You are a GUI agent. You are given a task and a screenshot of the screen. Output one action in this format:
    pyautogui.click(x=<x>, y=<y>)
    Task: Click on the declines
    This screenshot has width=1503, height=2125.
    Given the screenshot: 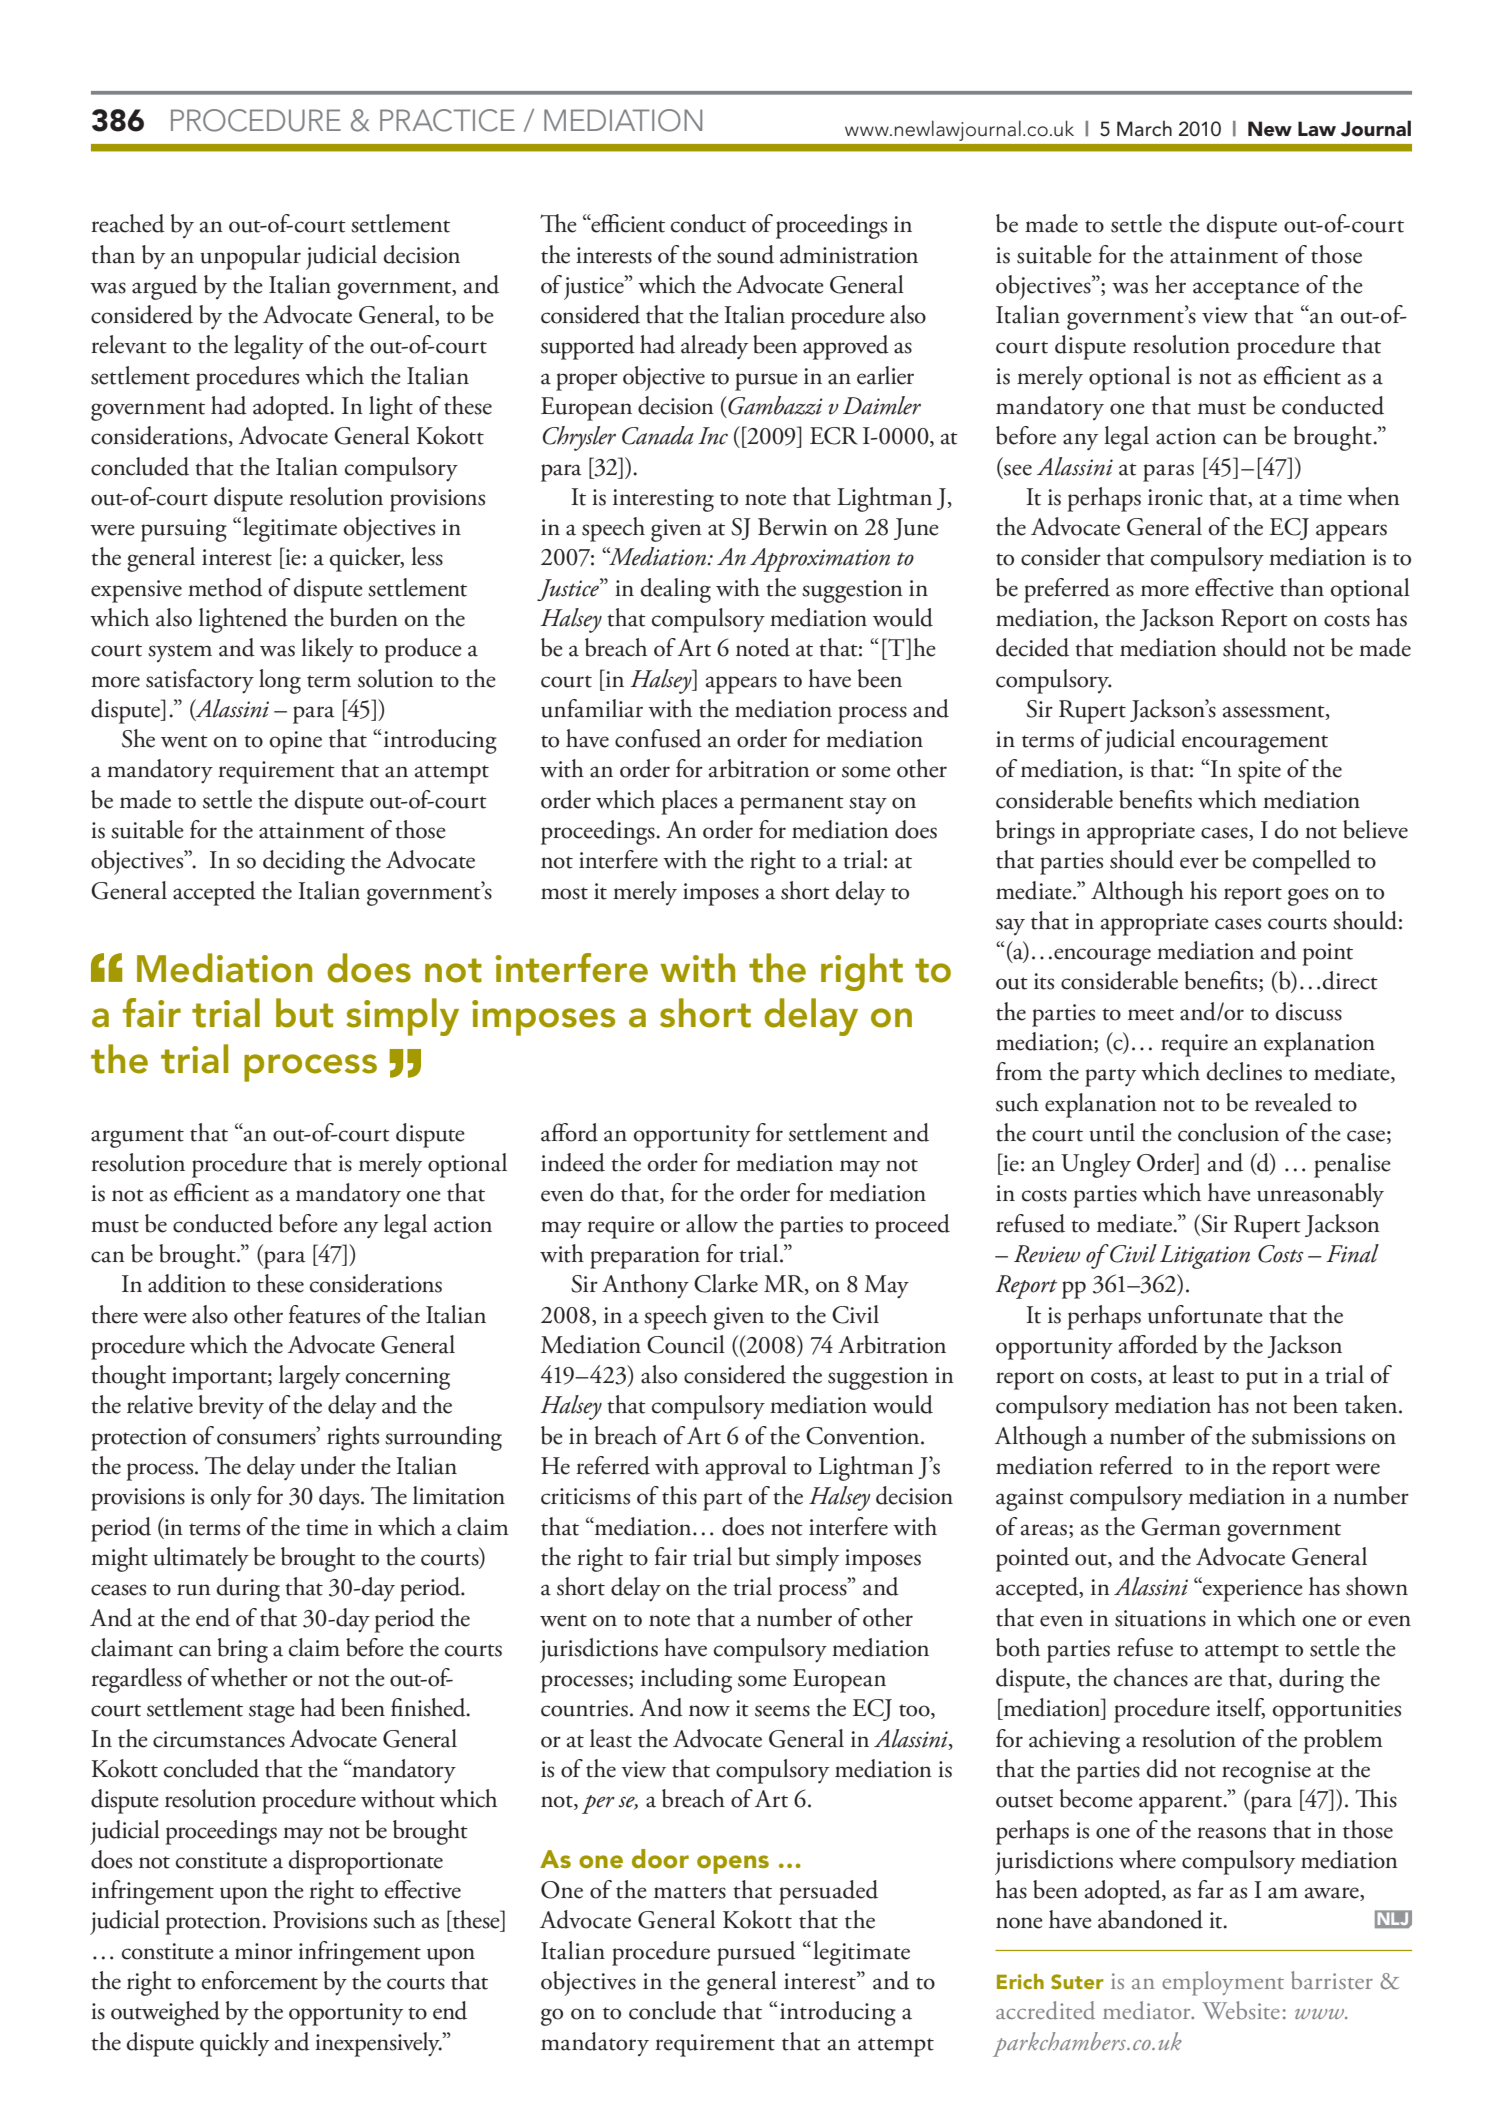 What is the action you would take?
    pyautogui.click(x=1244, y=1071)
